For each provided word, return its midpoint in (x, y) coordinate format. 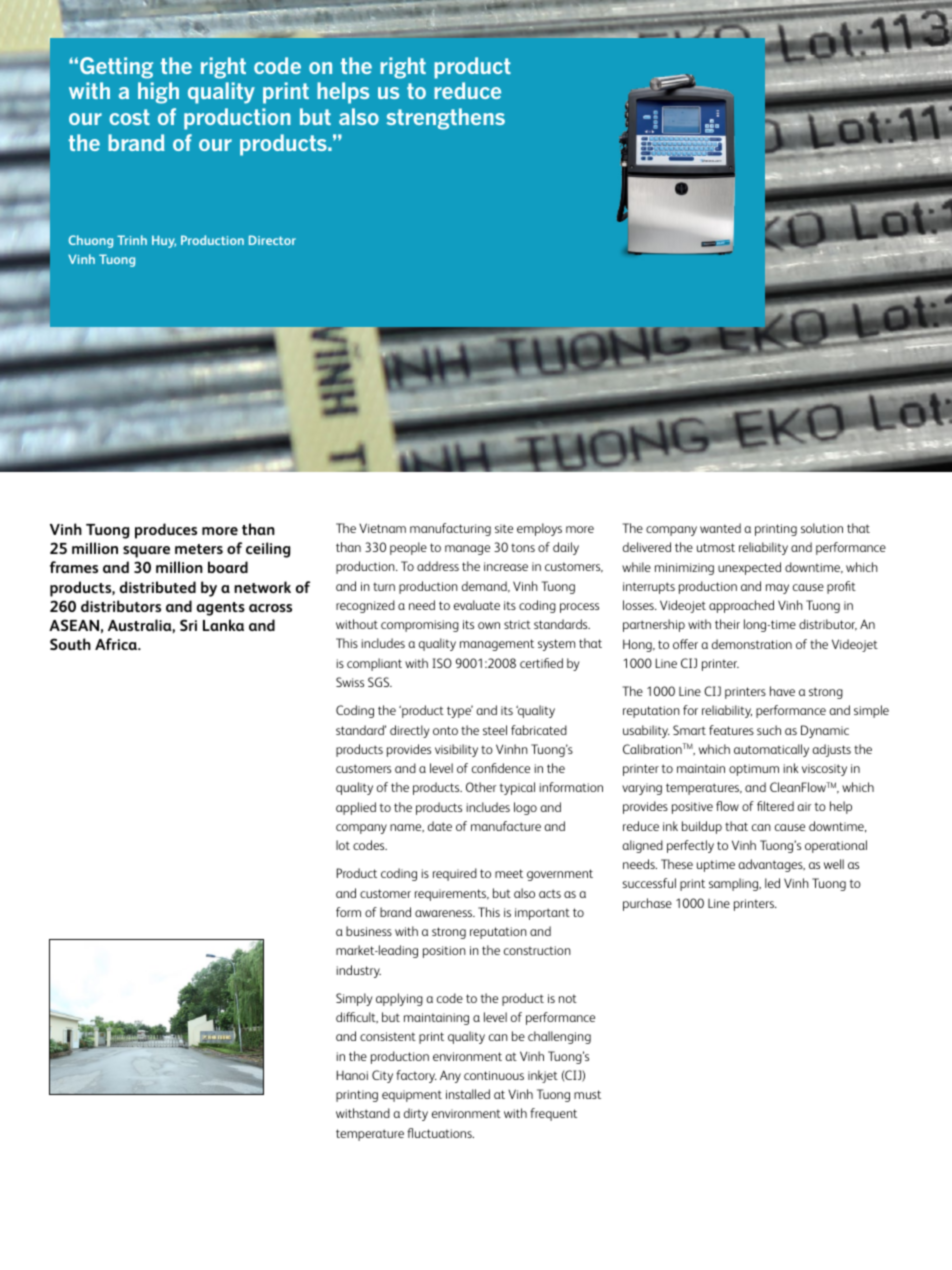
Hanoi (352, 1075)
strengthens (446, 119)
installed (468, 1094)
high (158, 93)
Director (272, 240)
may (777, 589)
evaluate (477, 605)
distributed (158, 587)
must (587, 1094)
